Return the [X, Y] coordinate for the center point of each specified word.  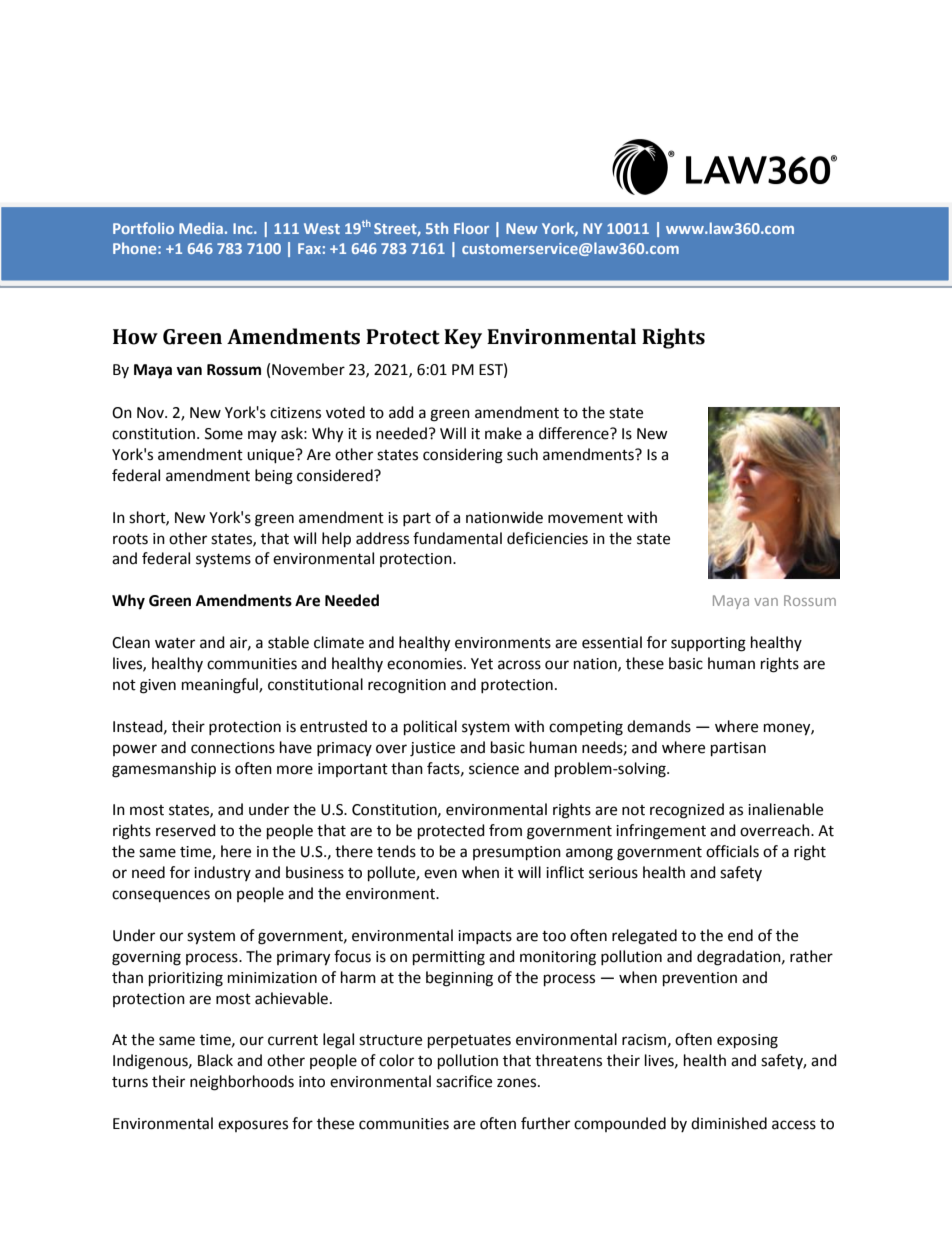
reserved [186, 830]
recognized [687, 811]
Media [201, 228]
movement [585, 518]
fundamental [457, 538]
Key [463, 339]
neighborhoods [242, 1083]
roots [130, 539]
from [505, 830]
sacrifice [464, 1081]
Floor [471, 228]
